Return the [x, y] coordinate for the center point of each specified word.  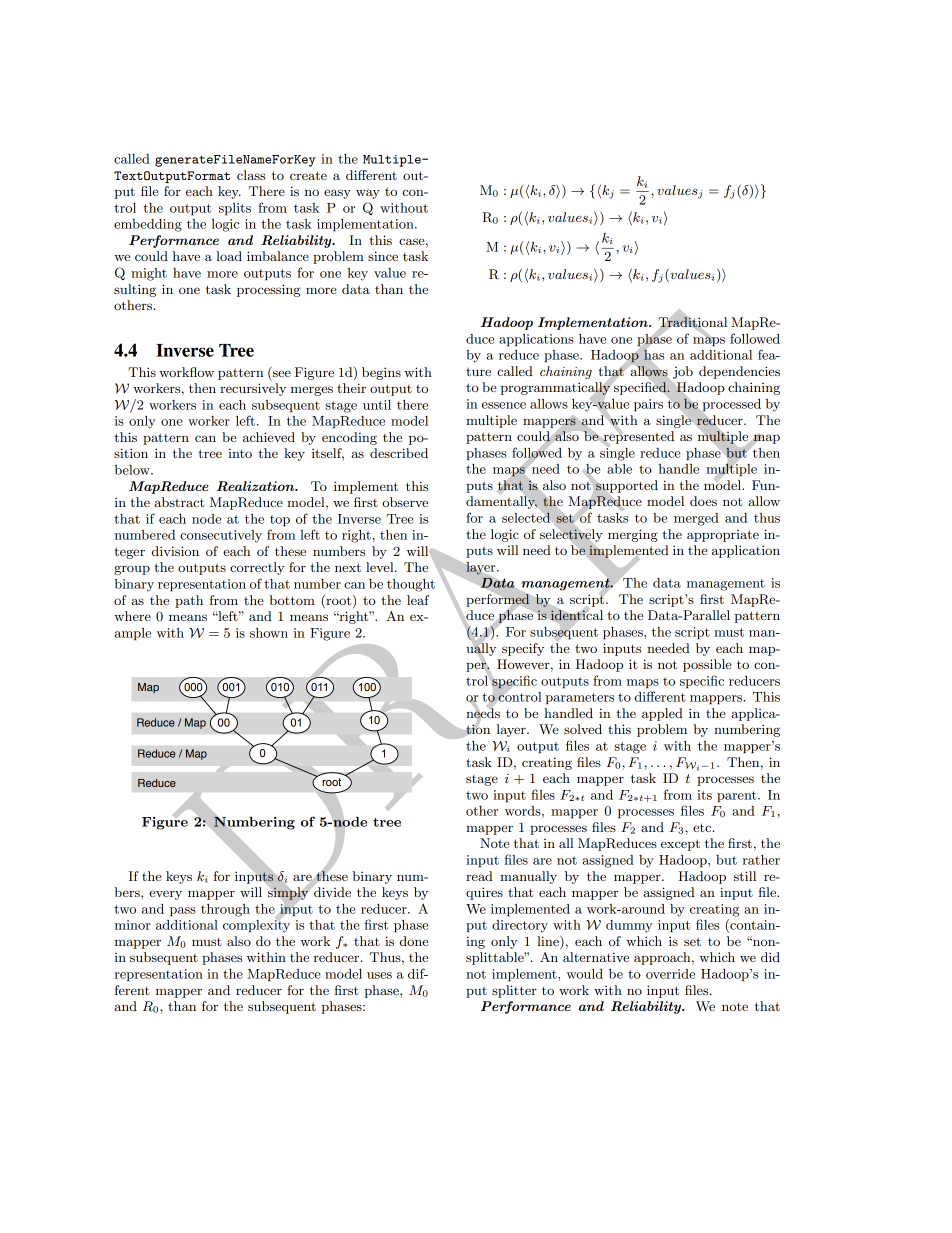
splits [235, 209]
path [189, 601]
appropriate [723, 535]
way [368, 194]
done [414, 941]
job [683, 372]
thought [411, 585]
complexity [256, 925]
